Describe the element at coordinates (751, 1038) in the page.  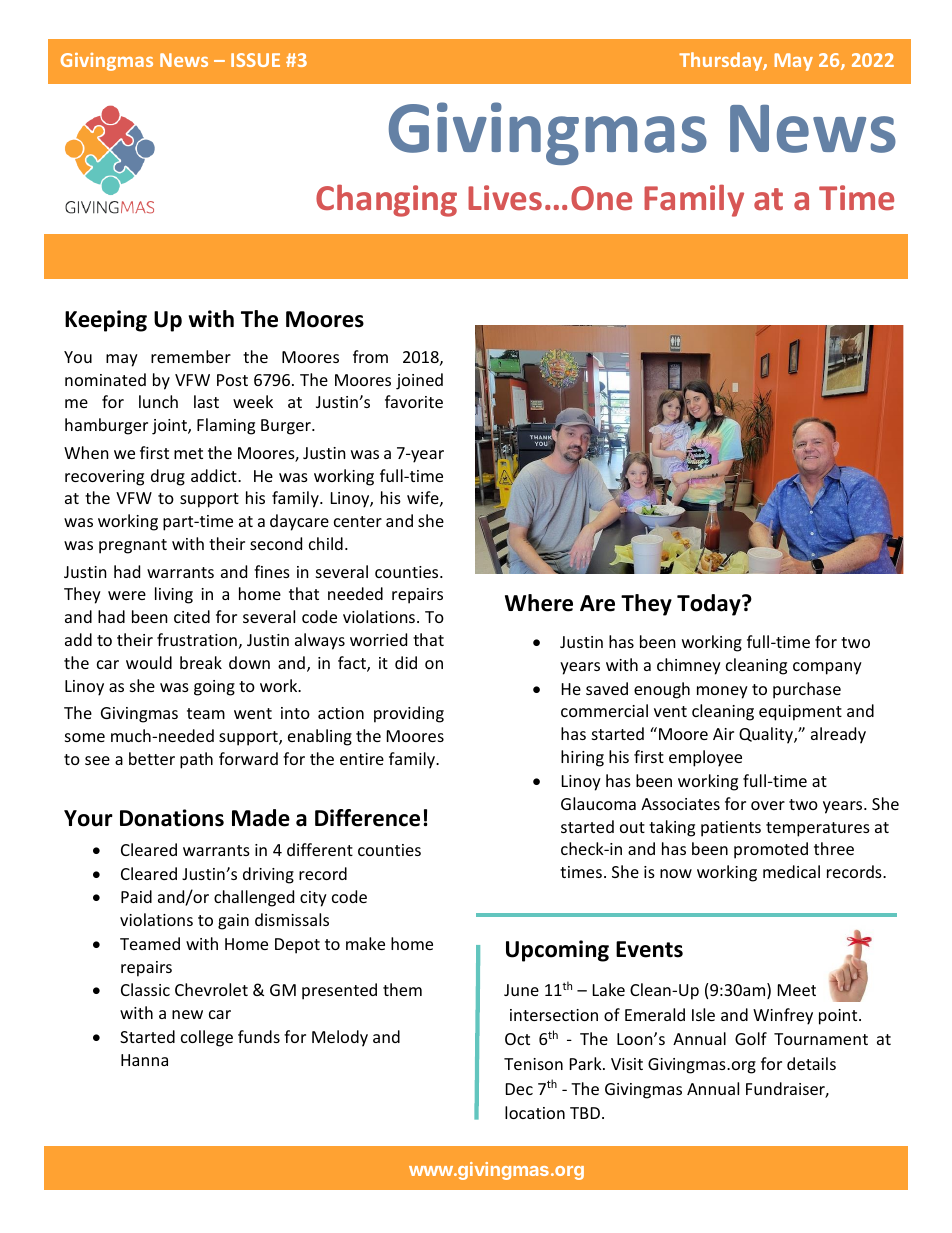
I see `Golf` at that location.
